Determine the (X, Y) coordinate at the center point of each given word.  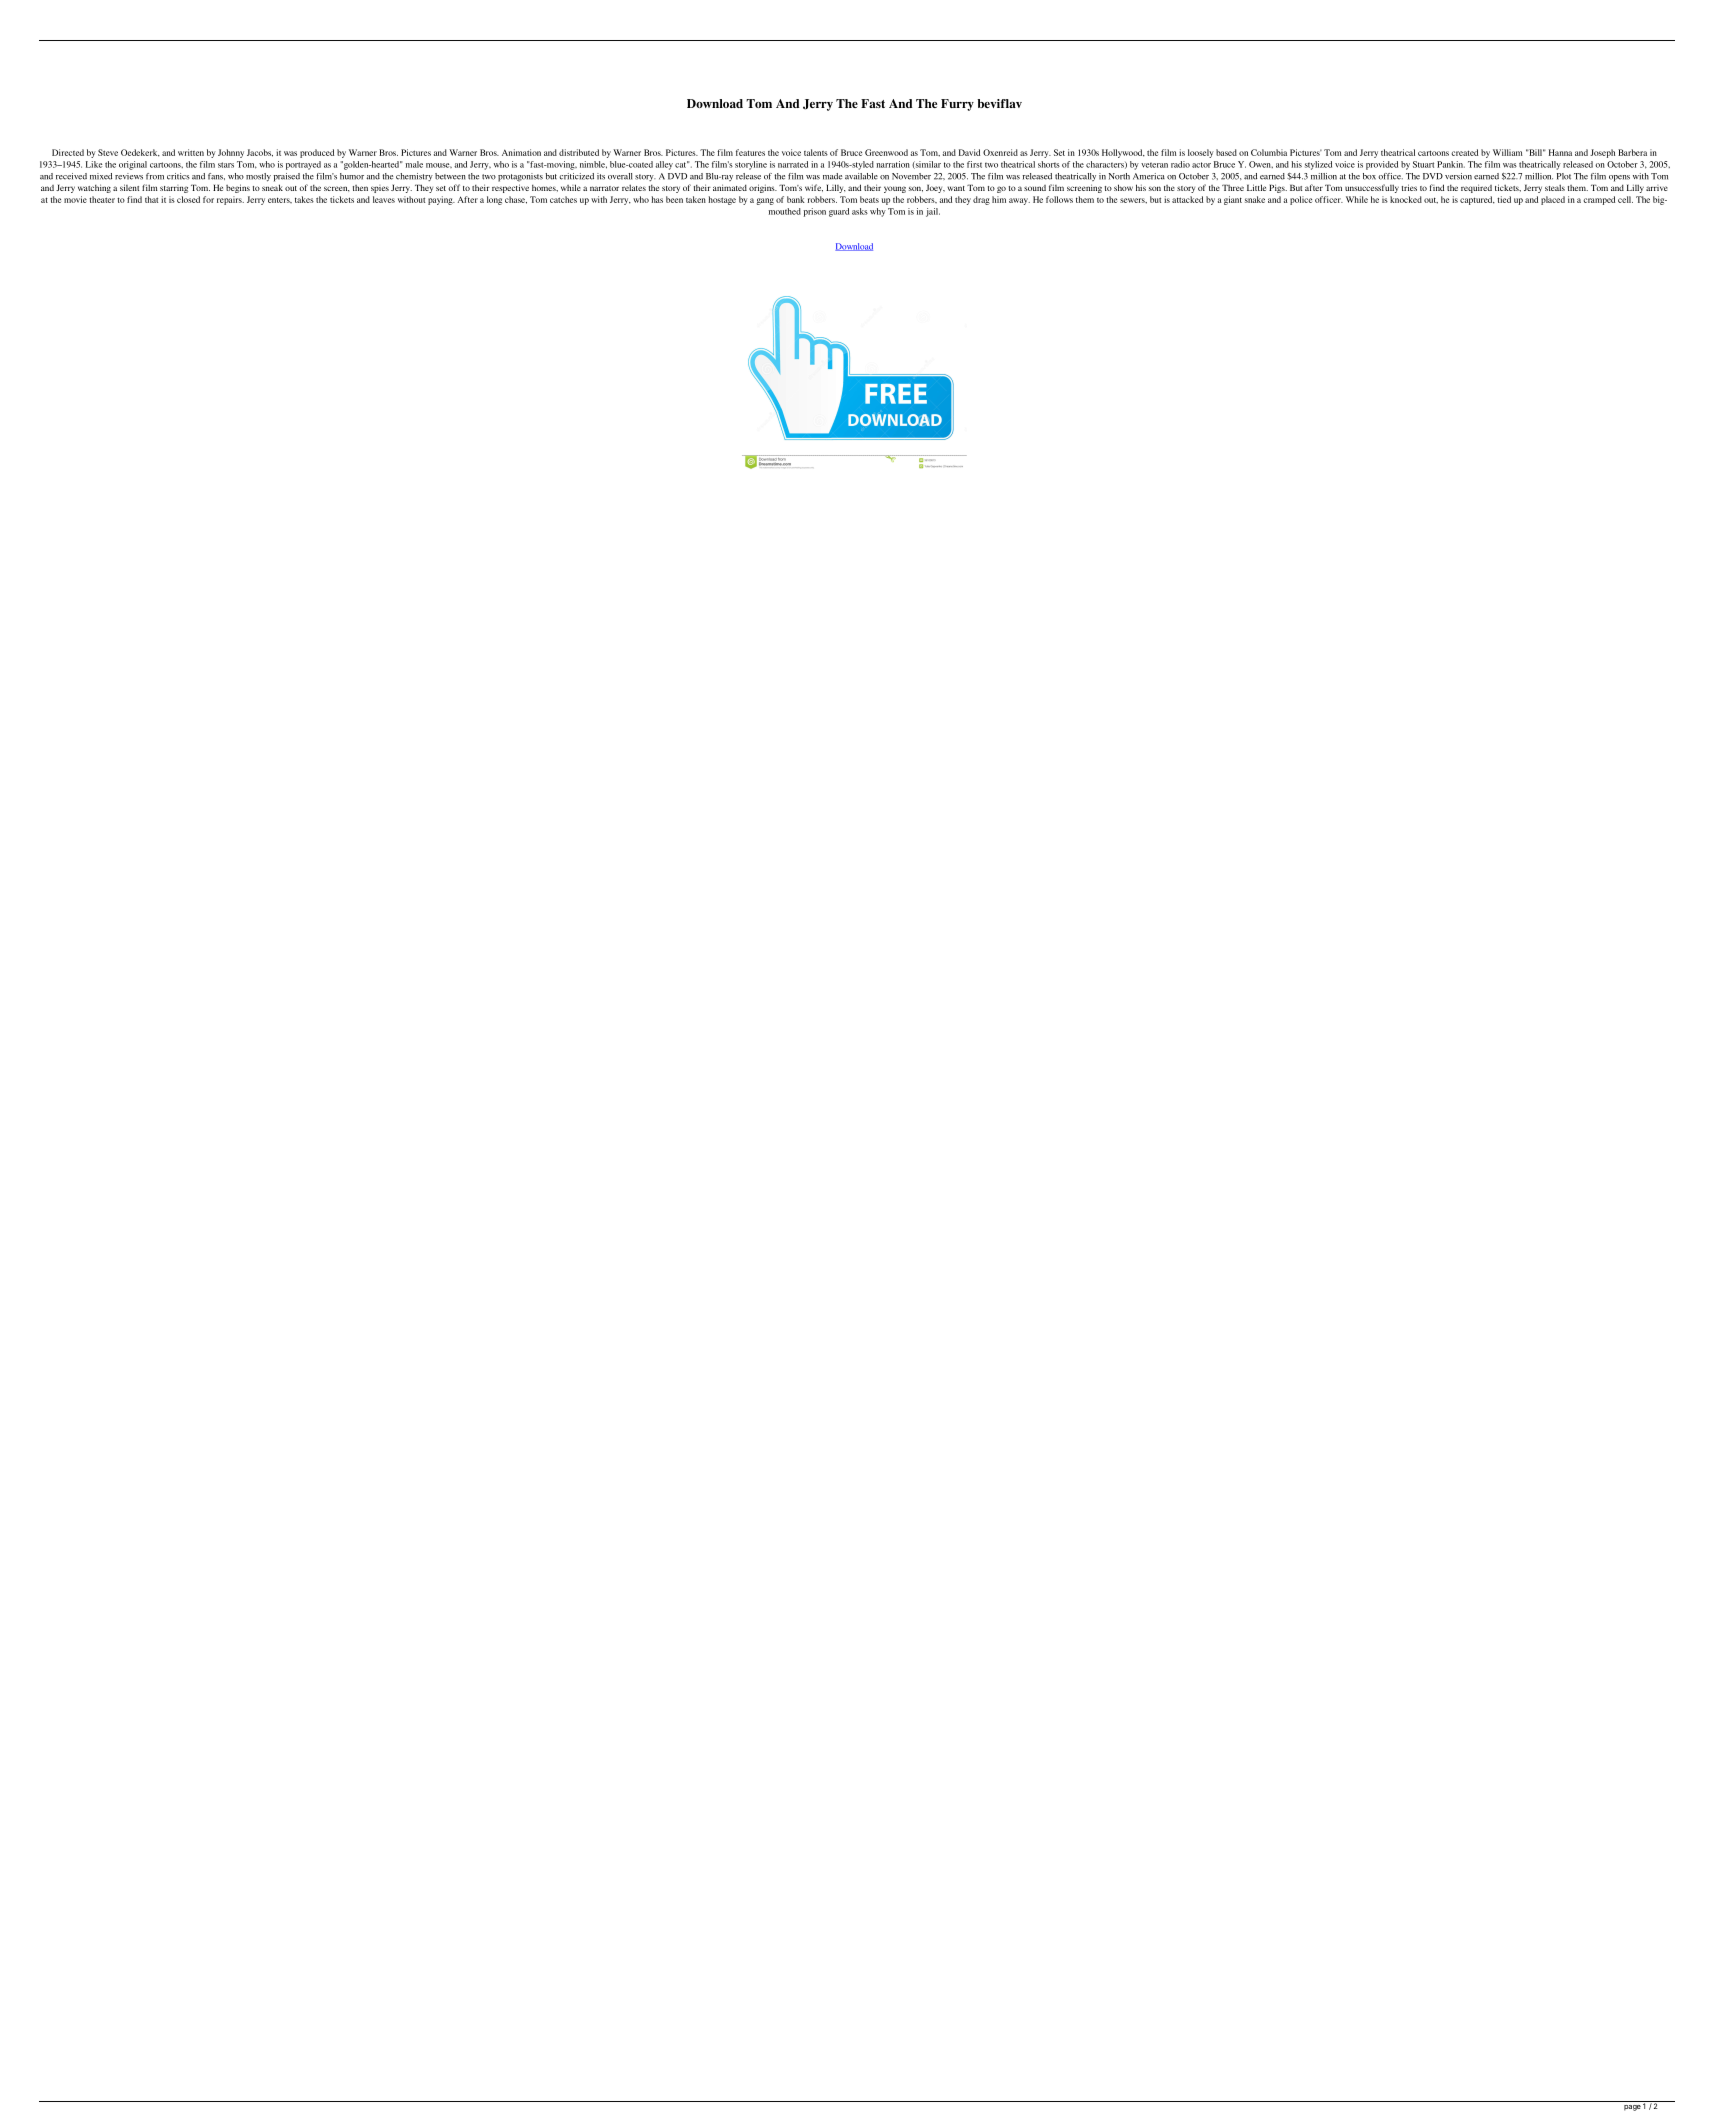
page (1632, 2108)
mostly (258, 177)
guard (839, 212)
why (878, 212)
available (861, 176)
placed (1553, 200)
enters (280, 200)
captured (1477, 200)
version (1458, 176)
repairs (230, 200)
